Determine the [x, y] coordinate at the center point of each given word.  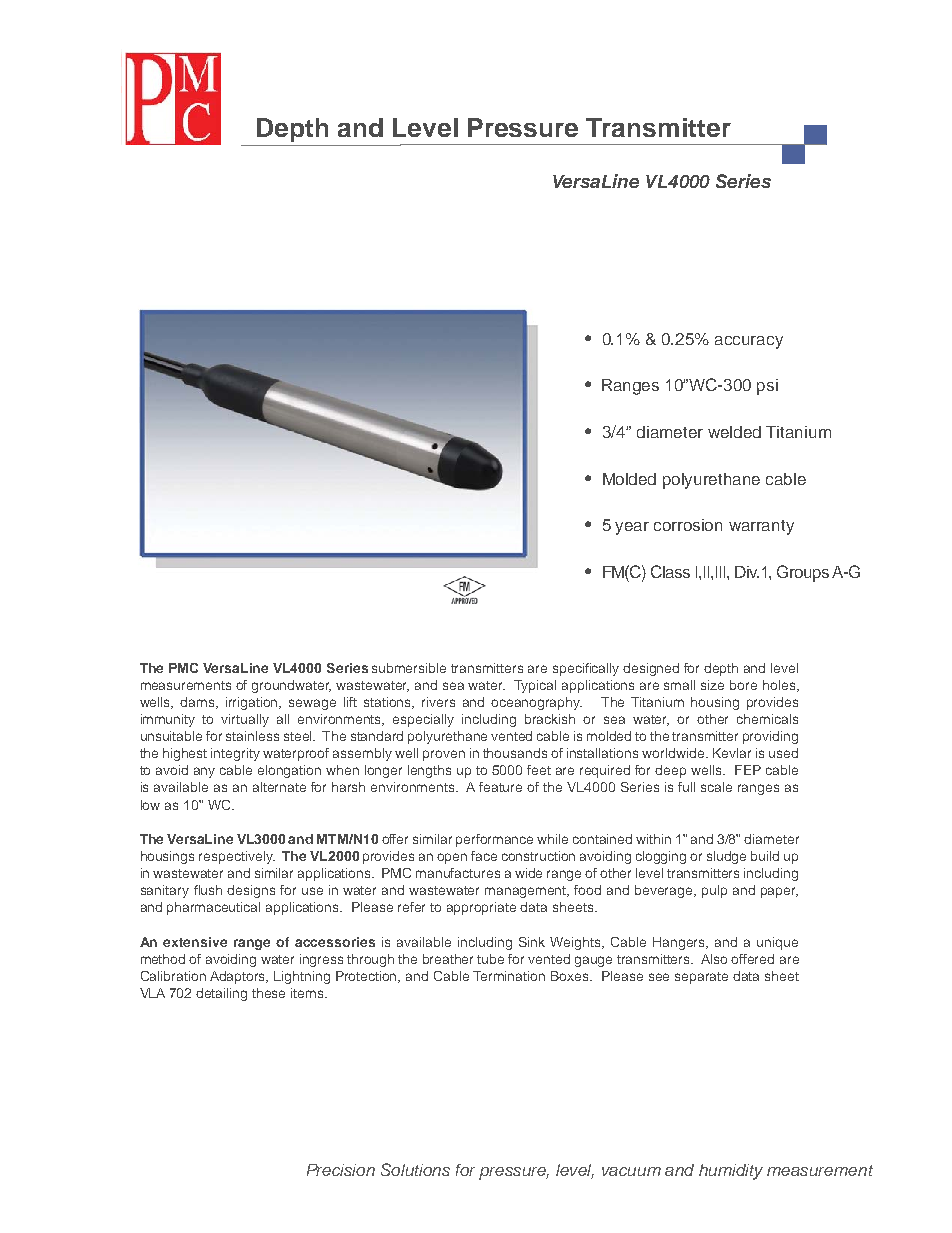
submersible [409, 668]
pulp [714, 891]
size [712, 685]
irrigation [253, 703]
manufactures [458, 873]
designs [251, 891]
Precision [341, 1170]
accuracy [749, 342]
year [632, 528]
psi [767, 387]
